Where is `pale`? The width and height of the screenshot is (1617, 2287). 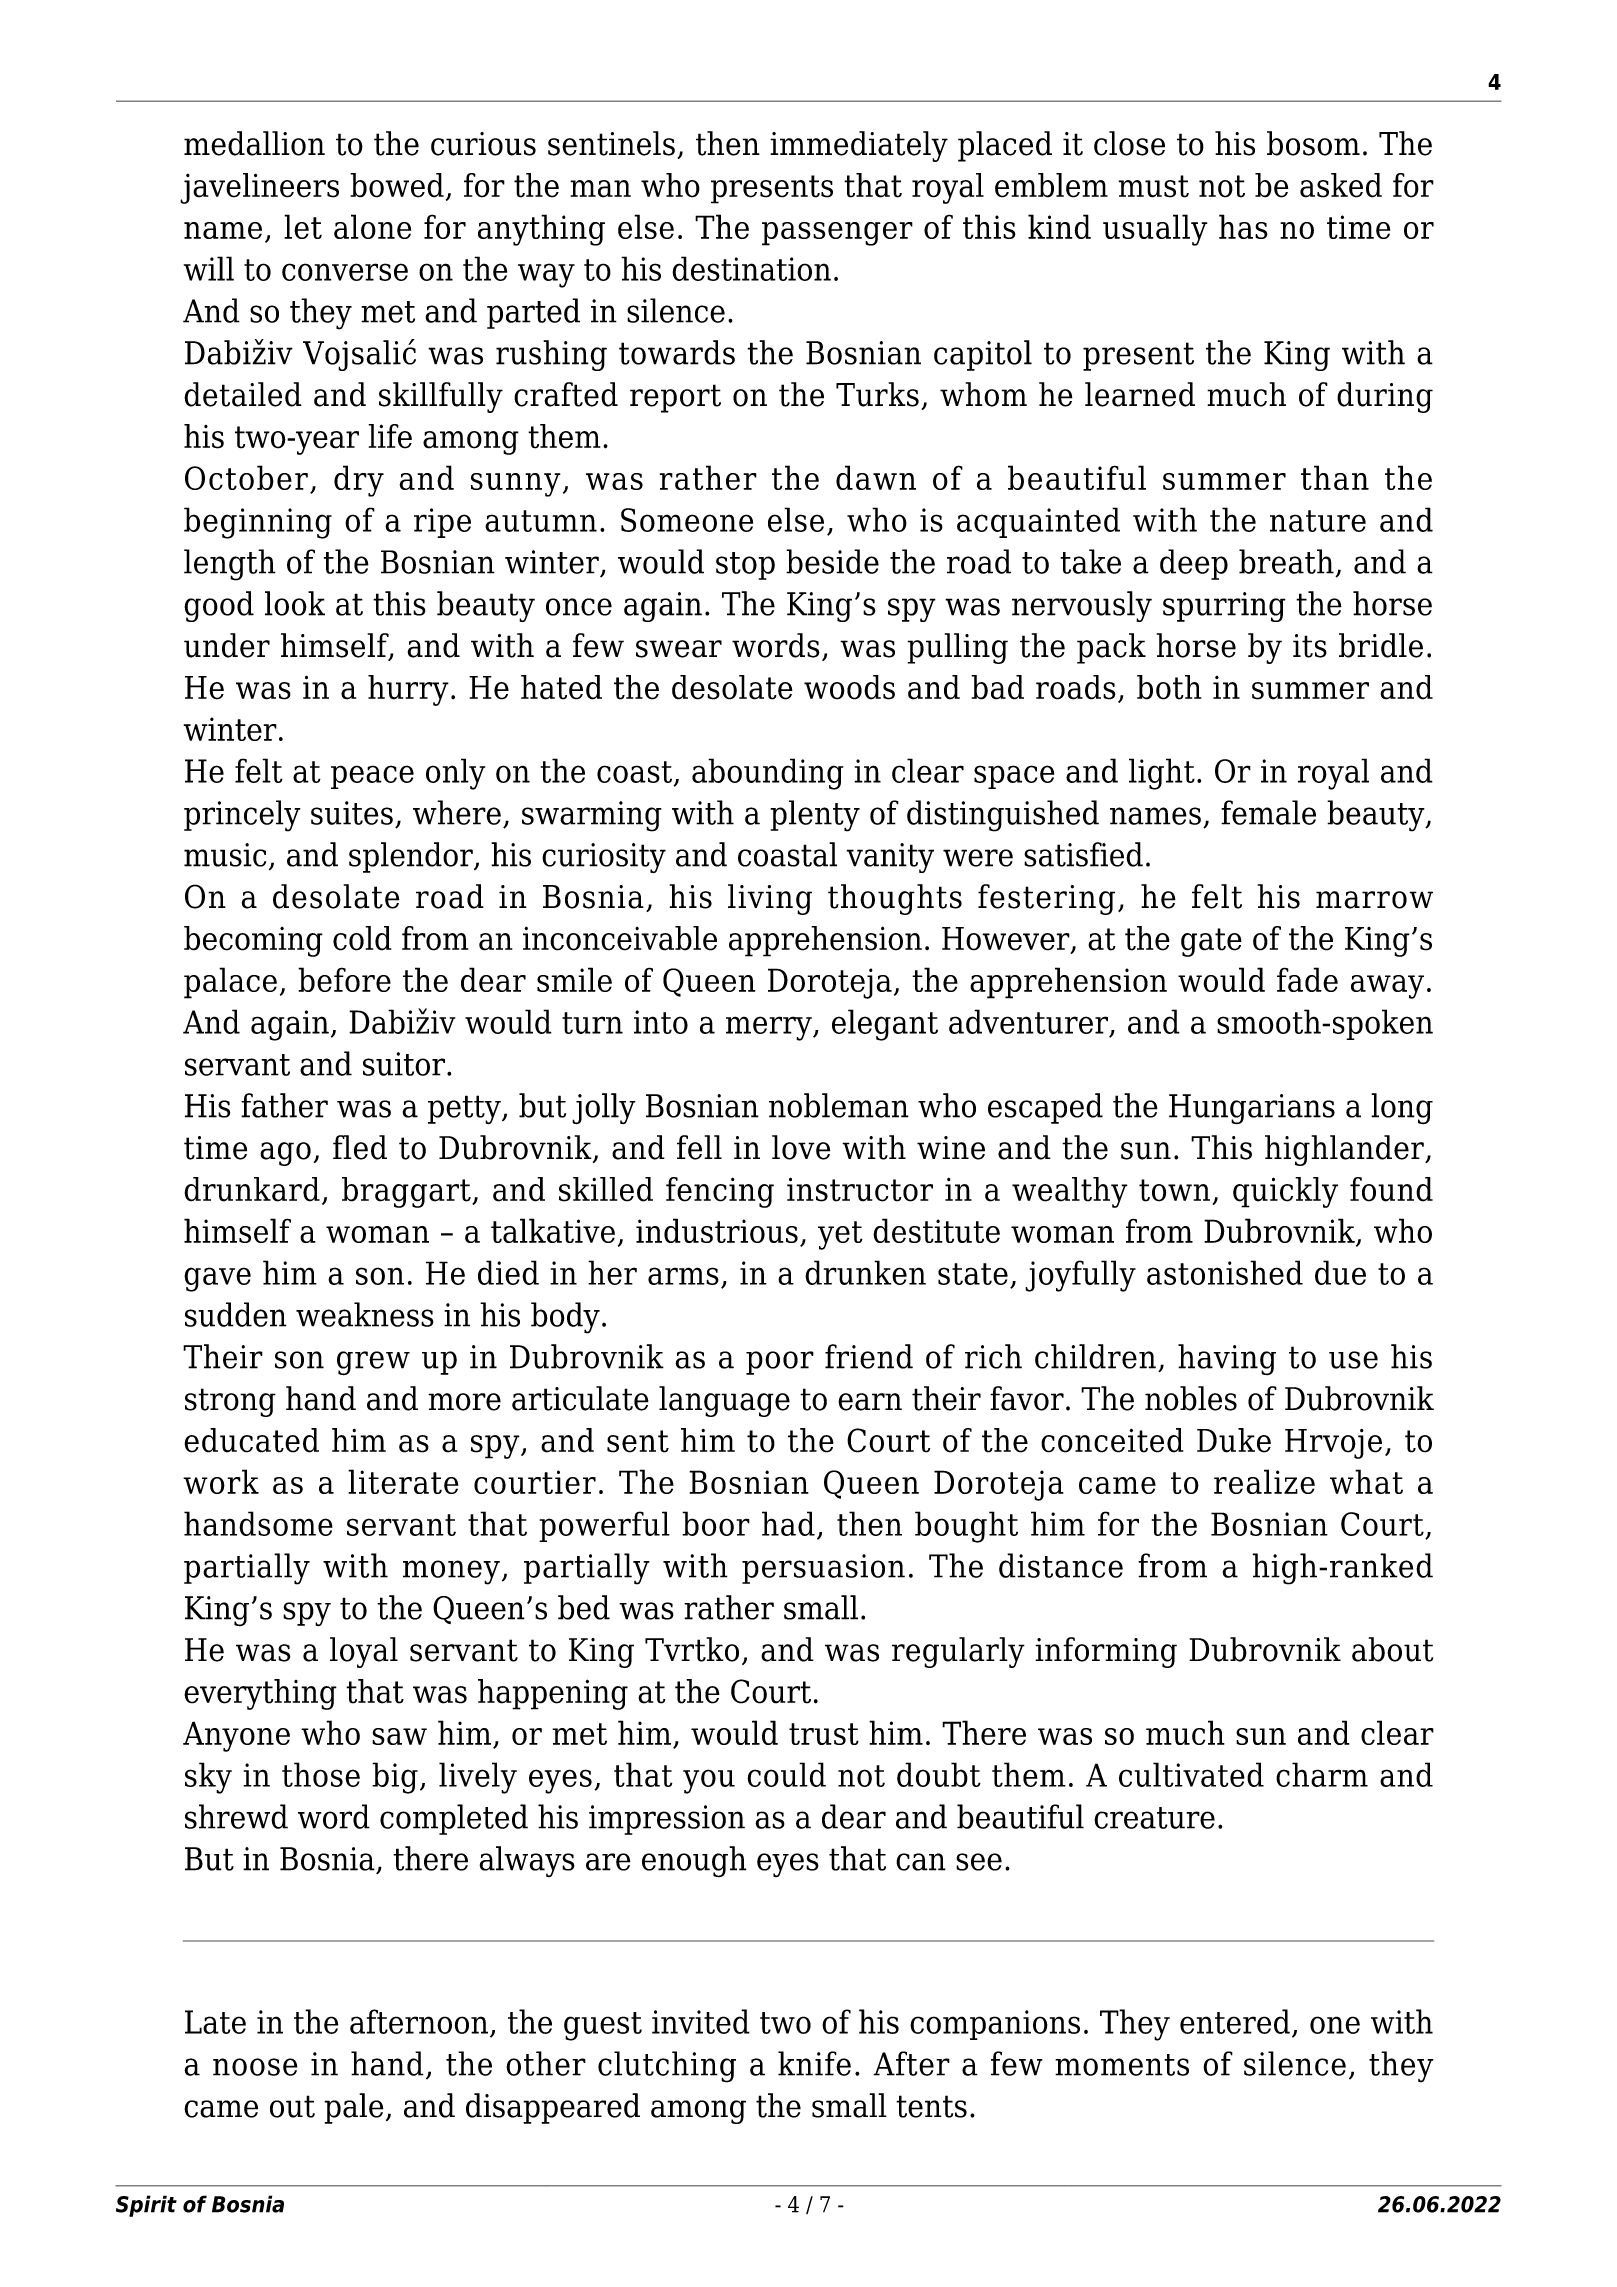
pale is located at coordinates (354, 2108).
